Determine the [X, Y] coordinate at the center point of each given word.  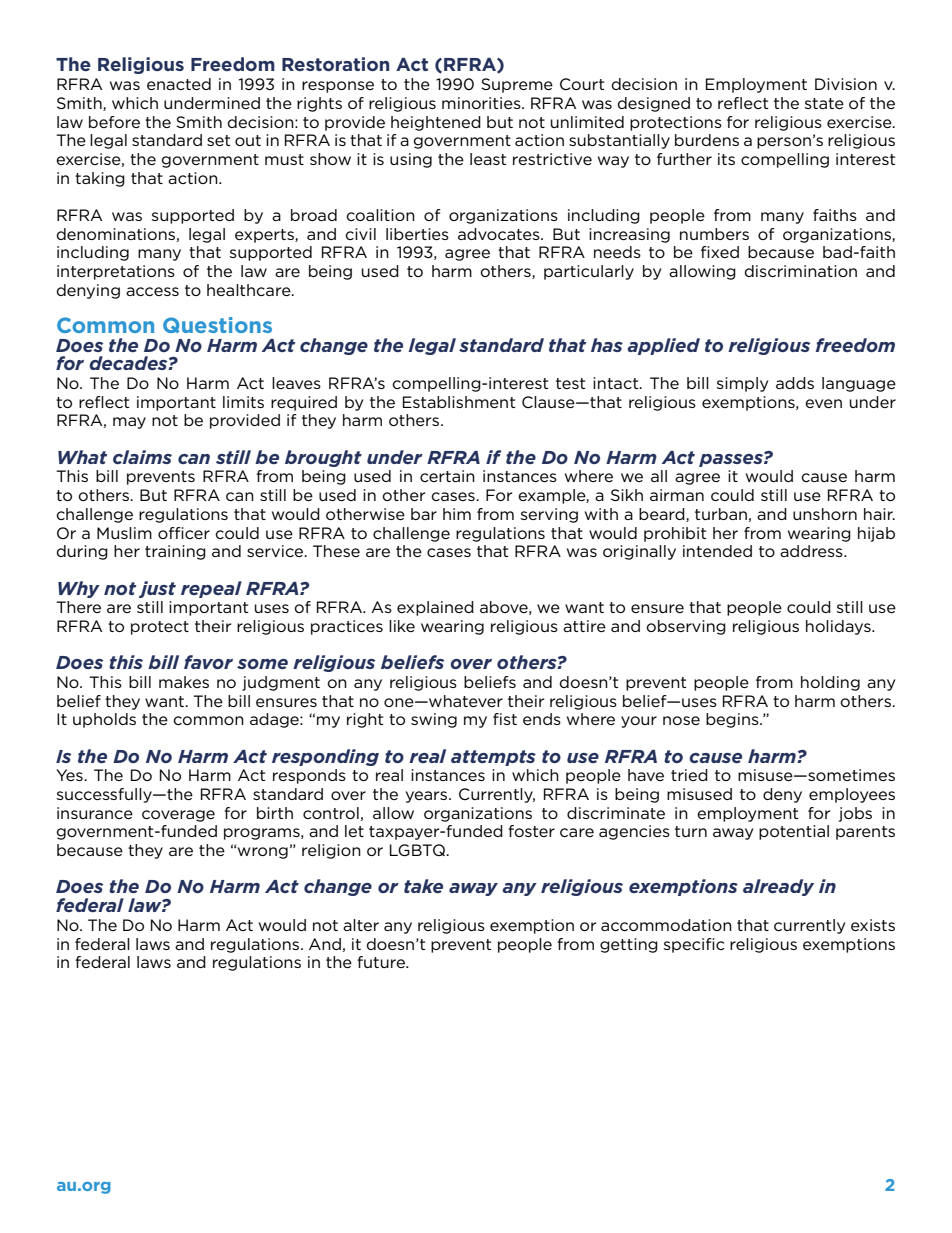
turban [721, 514]
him [457, 514]
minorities [482, 103]
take [423, 886]
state [824, 103]
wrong [263, 853]
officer [184, 533]
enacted [179, 84]
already [778, 887]
